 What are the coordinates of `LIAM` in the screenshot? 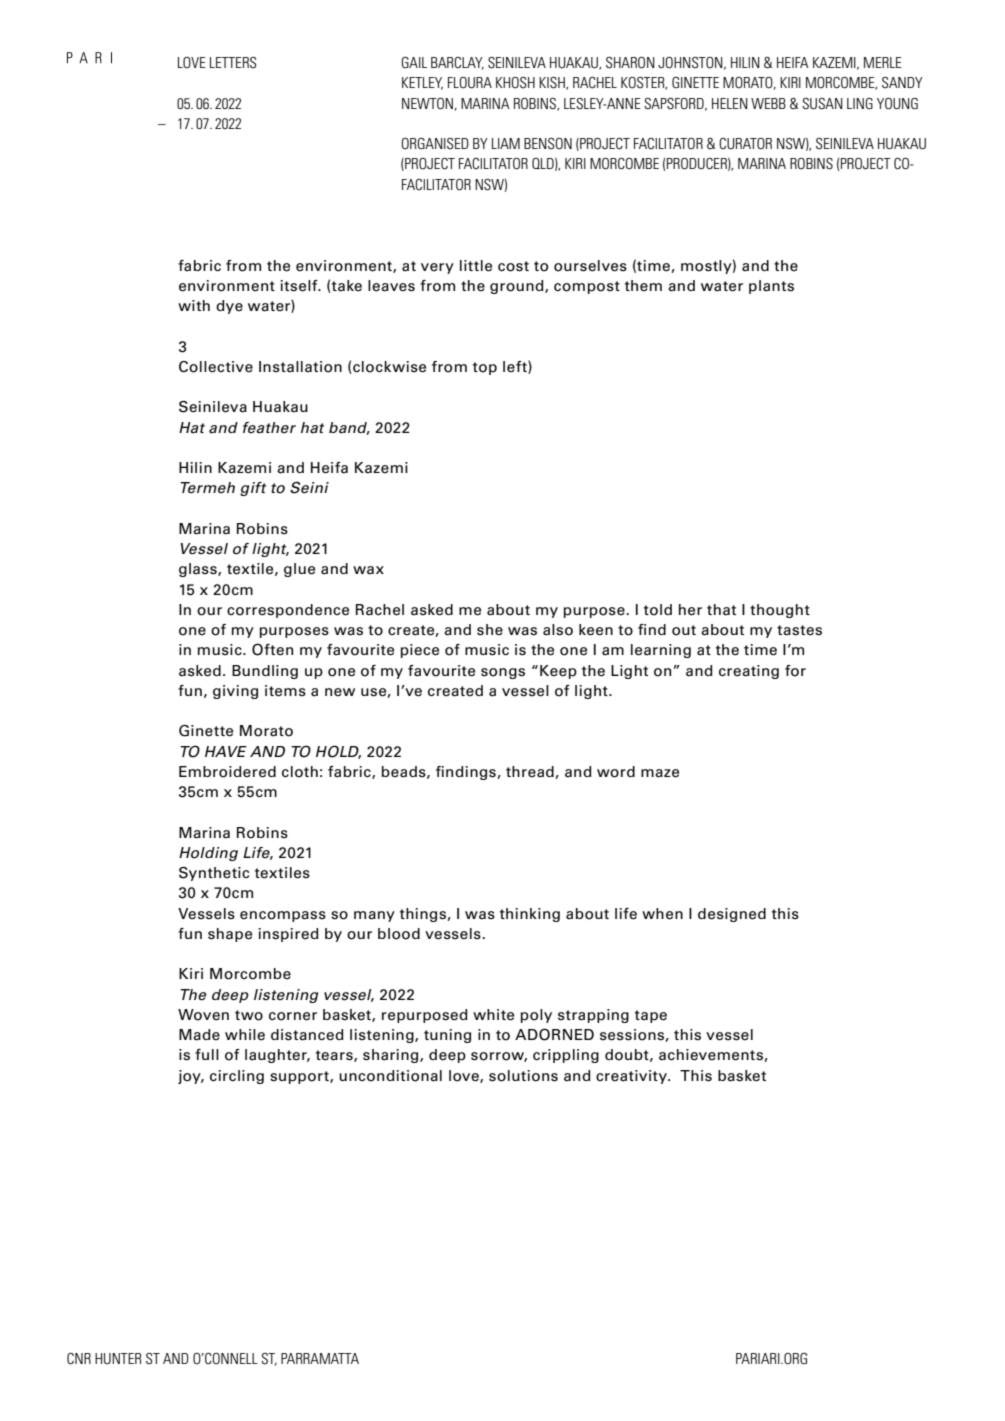 It's located at (506, 143).
